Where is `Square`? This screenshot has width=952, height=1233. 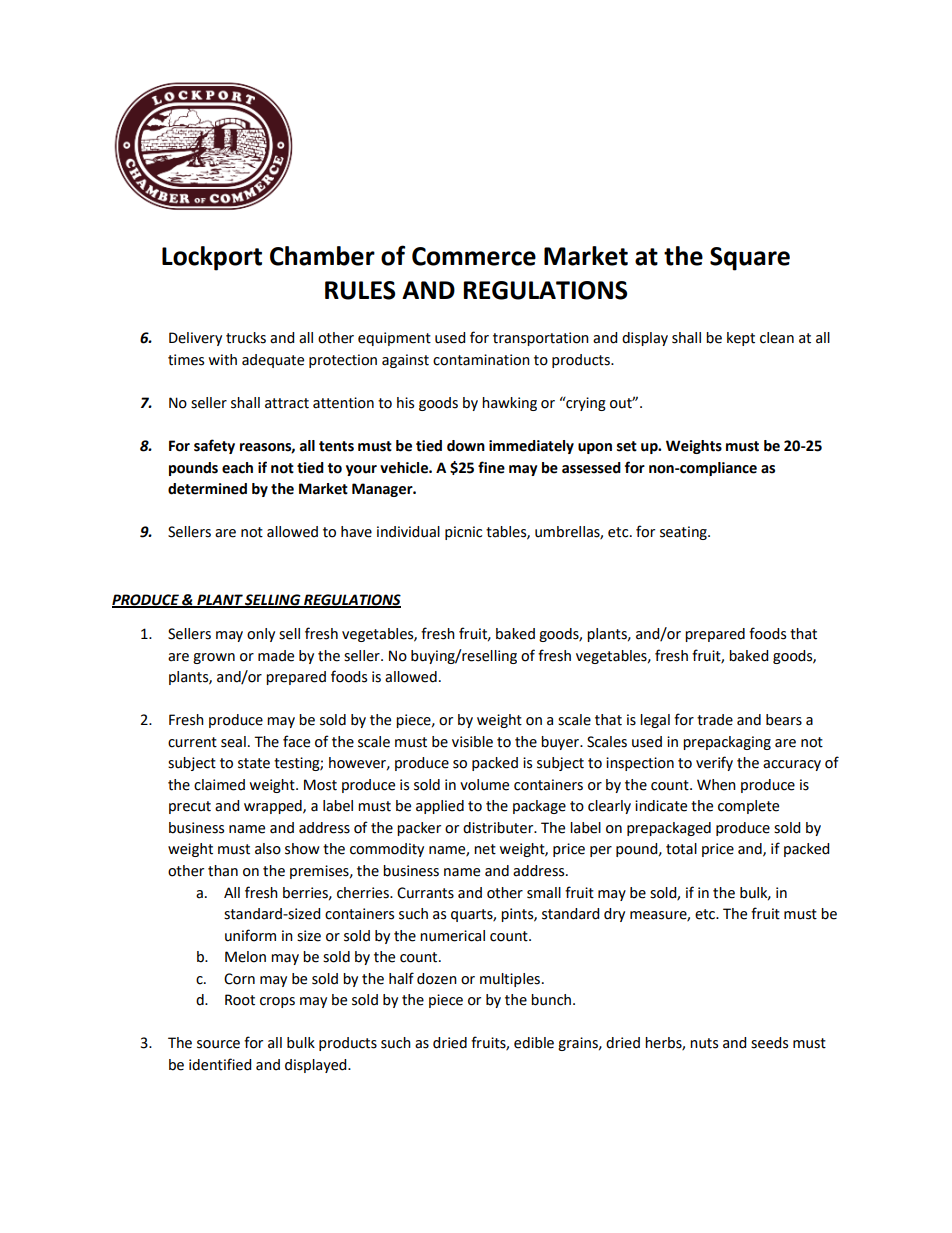 Square is located at coordinates (750, 259).
